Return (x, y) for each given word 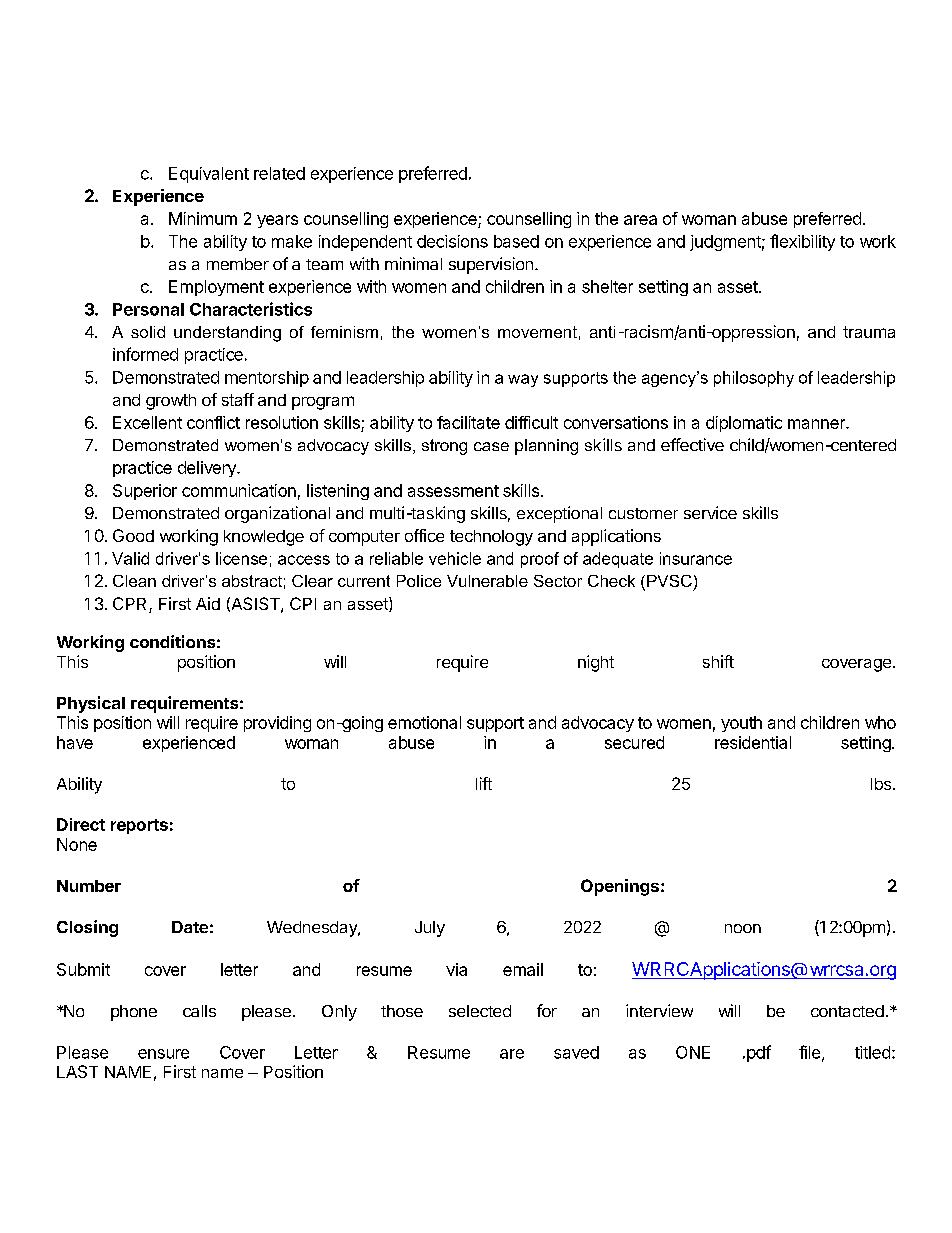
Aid (208, 603)
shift (718, 661)
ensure (163, 1054)
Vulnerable (487, 581)
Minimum (203, 218)
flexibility (802, 242)
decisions (452, 241)
